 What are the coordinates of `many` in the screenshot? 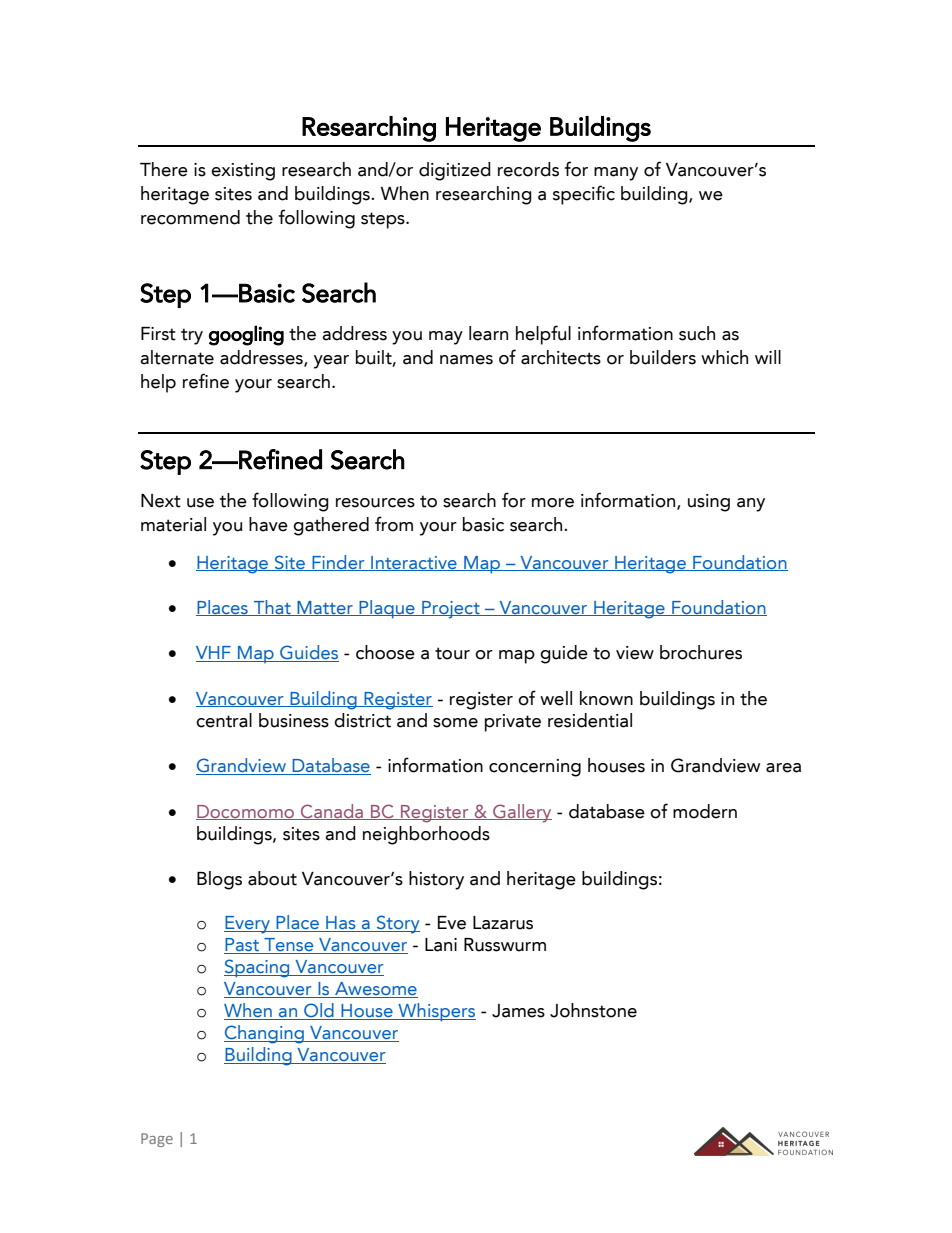 It's located at (616, 174).
